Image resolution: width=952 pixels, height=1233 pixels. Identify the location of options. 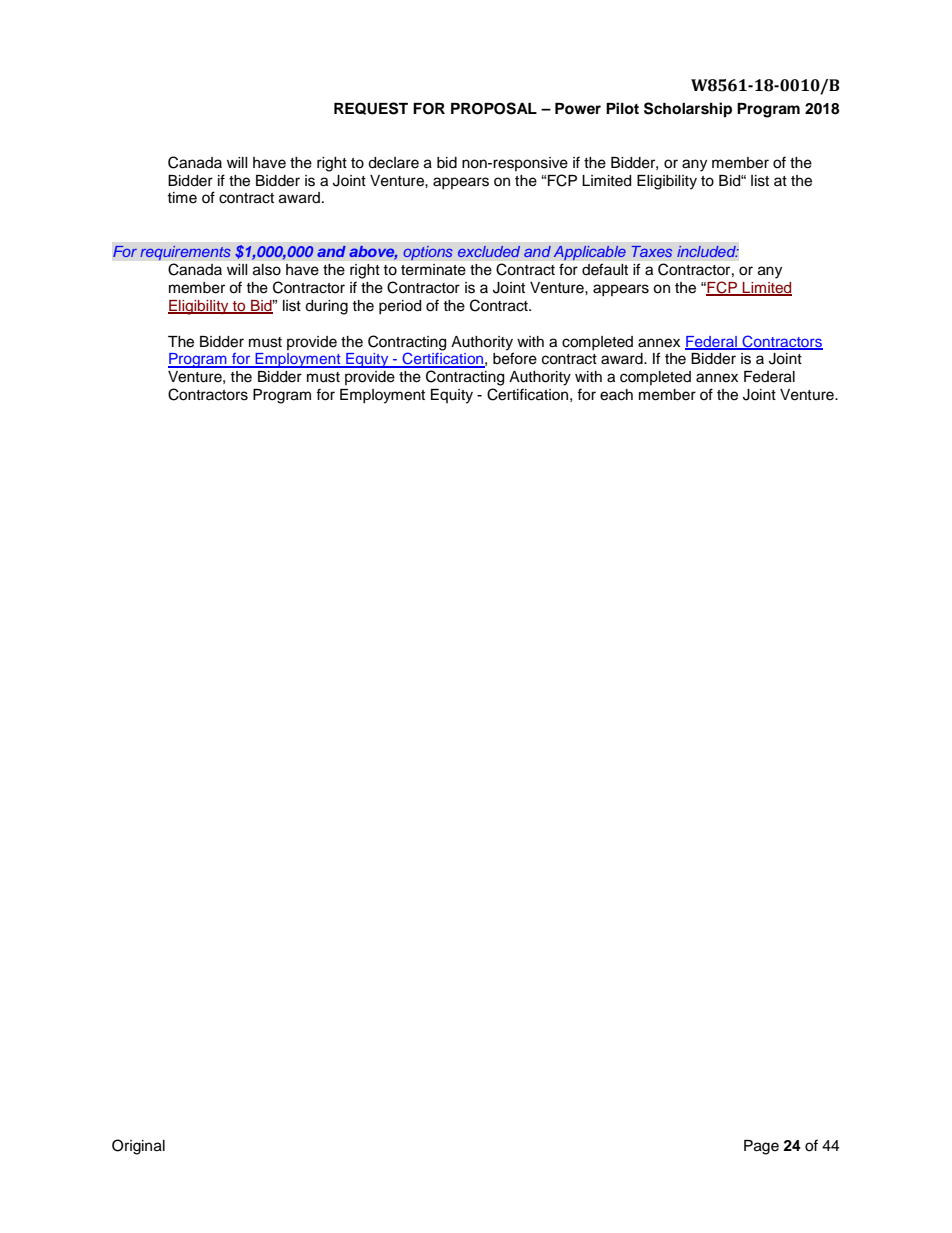
(428, 253).
